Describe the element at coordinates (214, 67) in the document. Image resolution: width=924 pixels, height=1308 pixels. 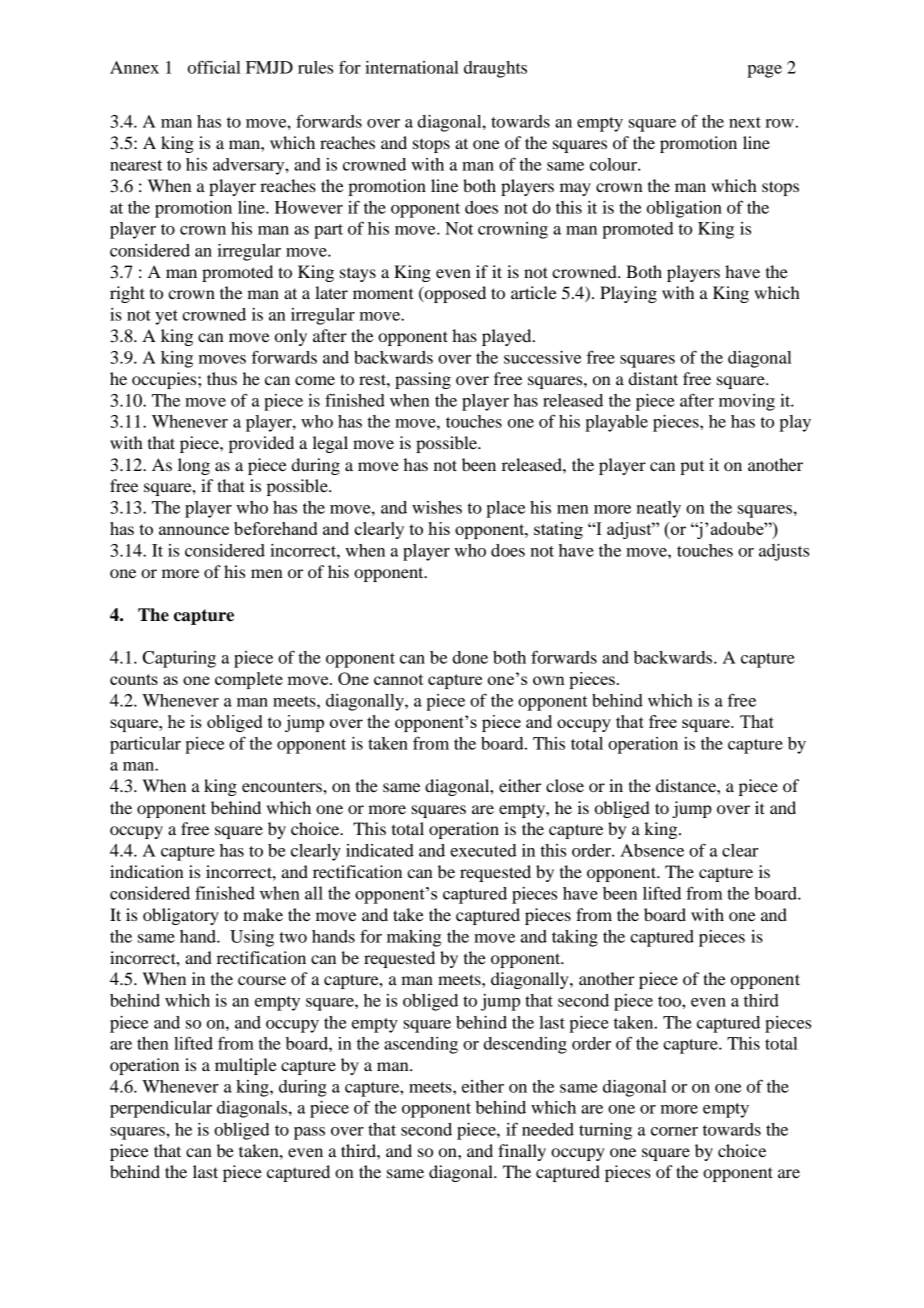
I see `official` at that location.
